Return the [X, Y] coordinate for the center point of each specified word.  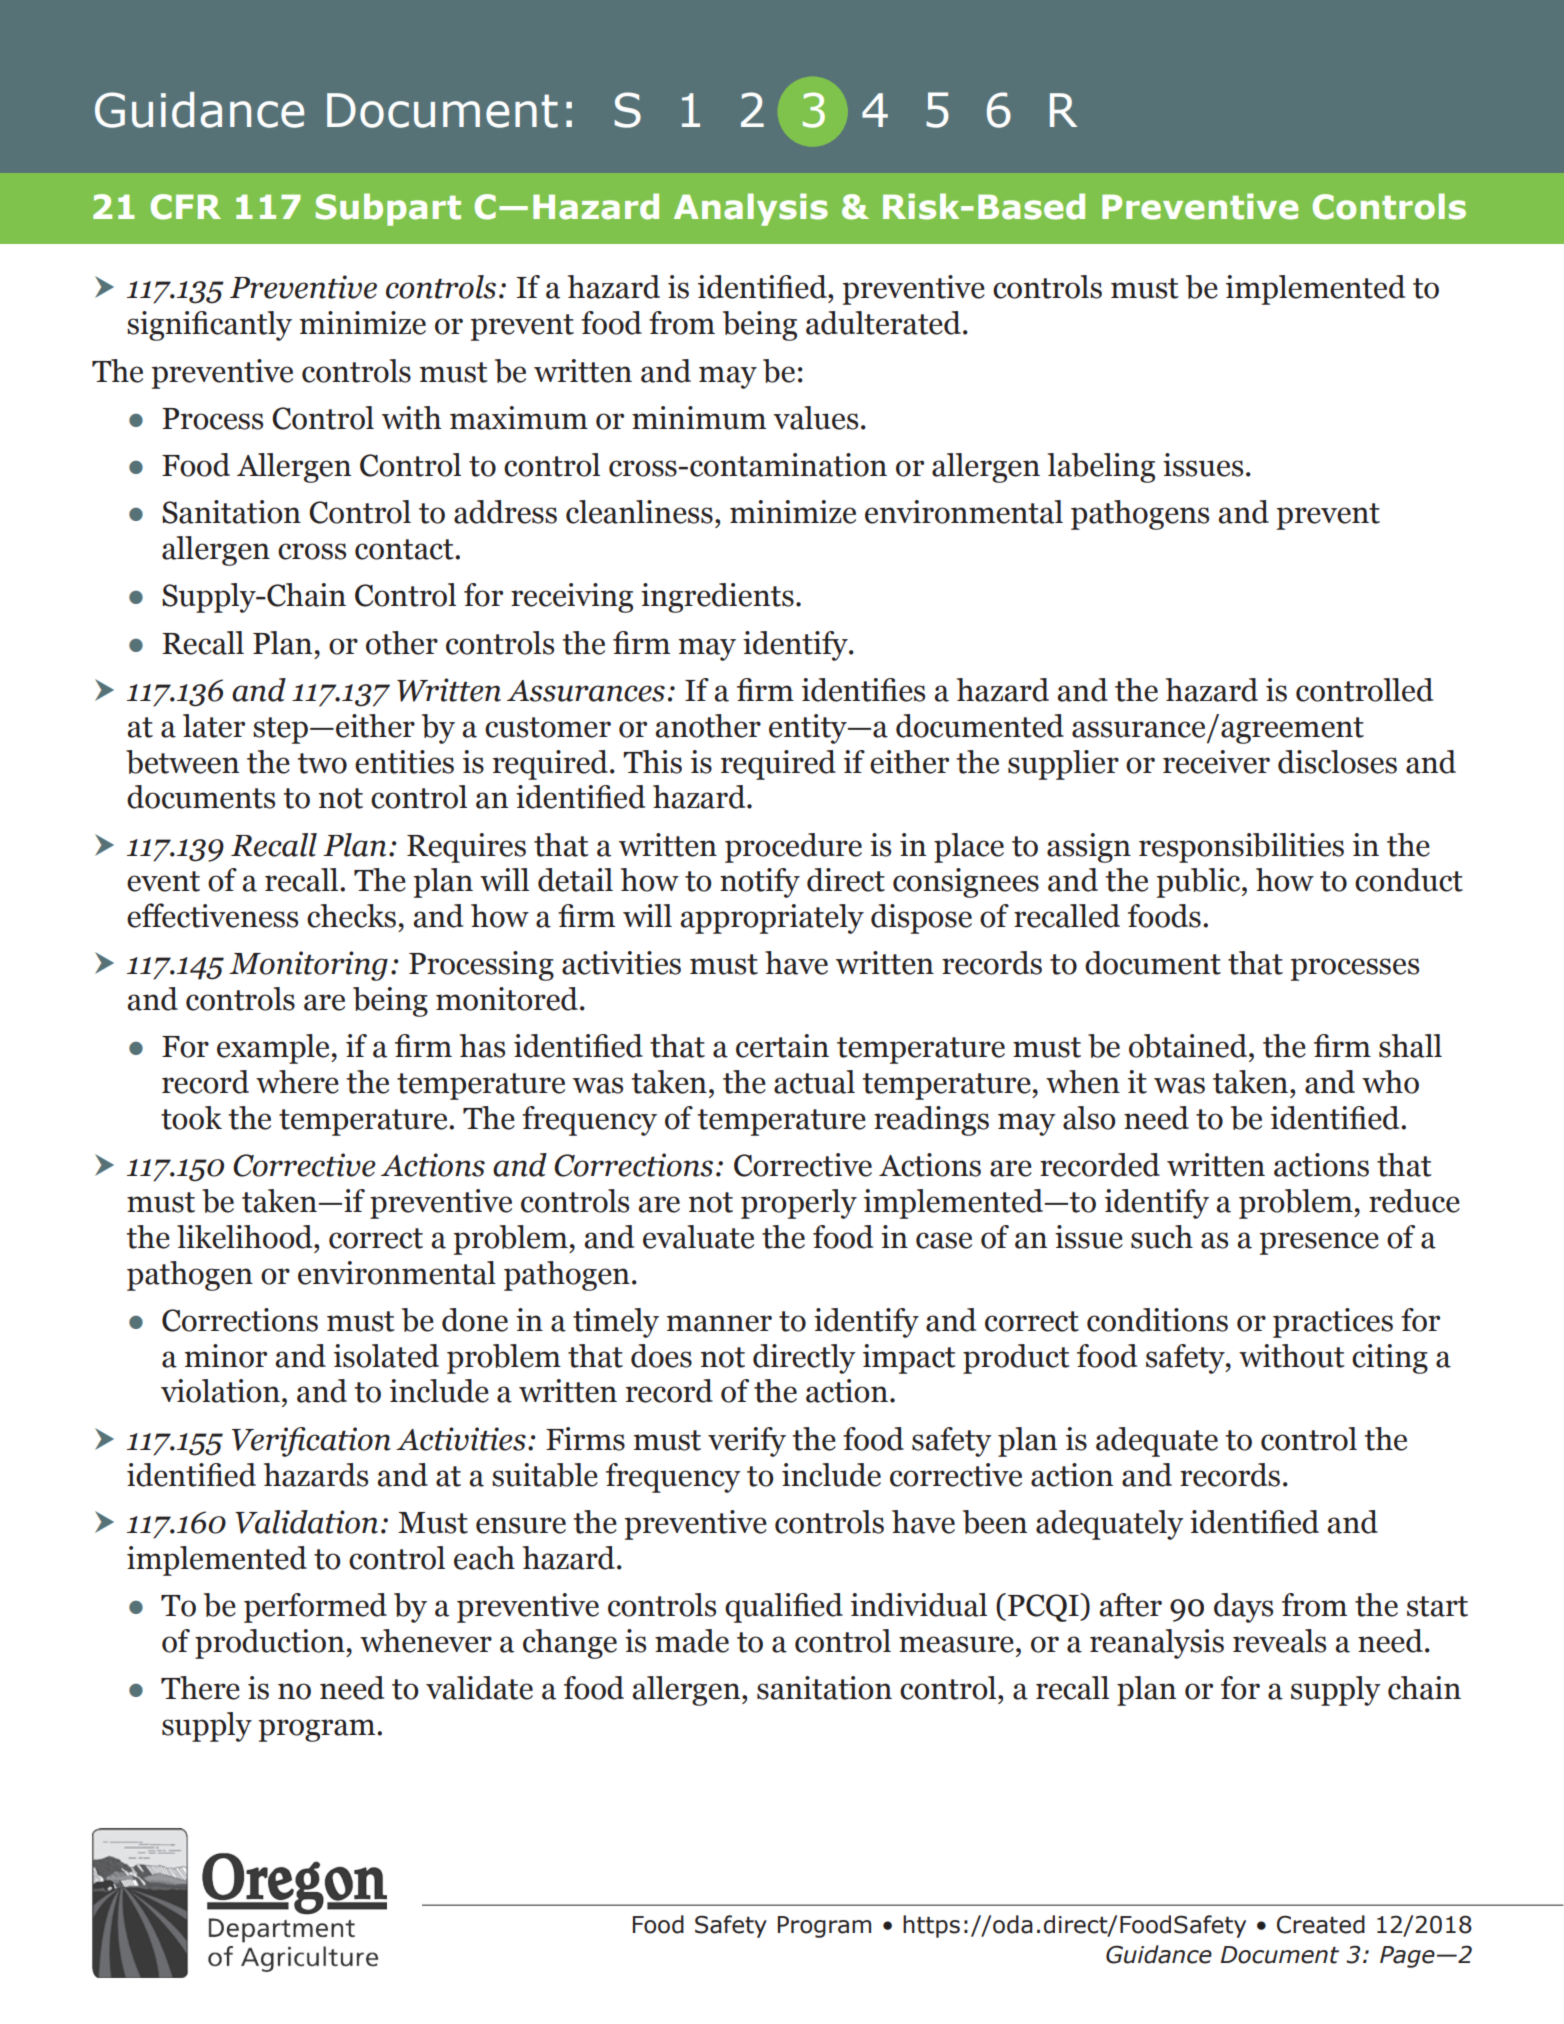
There [200, 1688]
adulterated [883, 323]
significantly [209, 326]
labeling [1101, 468]
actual [814, 1082]
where [297, 1082]
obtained [1189, 1047]
